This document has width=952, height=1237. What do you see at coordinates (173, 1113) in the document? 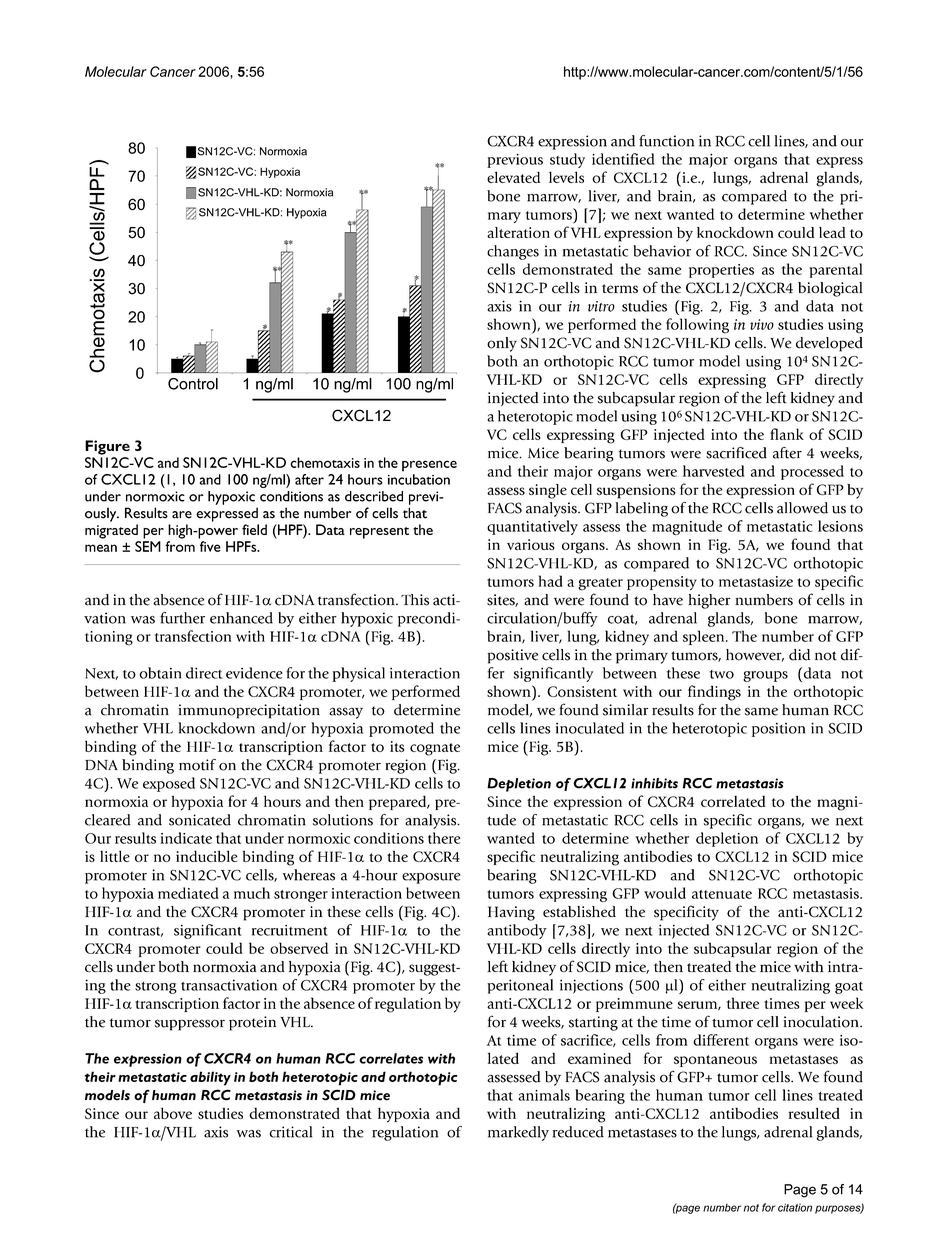
I see `above` at bounding box center [173, 1113].
